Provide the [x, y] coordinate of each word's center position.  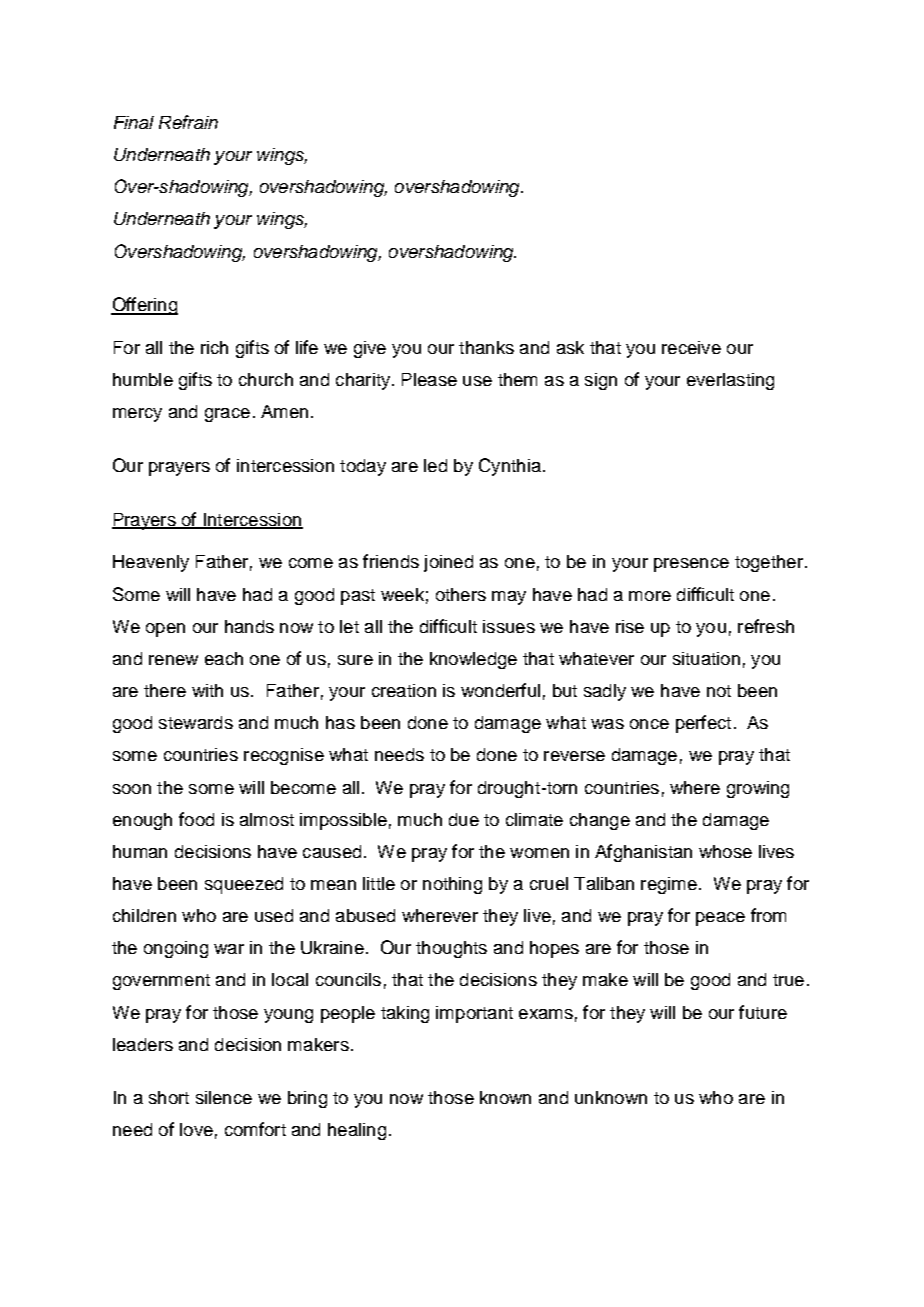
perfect [703, 724]
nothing [452, 885]
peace [720, 919]
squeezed [244, 885]
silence [224, 1097]
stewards [196, 722]
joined [448, 563]
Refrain [188, 122]
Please [429, 379]
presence [691, 565]
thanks [486, 347]
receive [691, 347]
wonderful [500, 690]
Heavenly [151, 563]
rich [214, 347]
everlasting [730, 381]
